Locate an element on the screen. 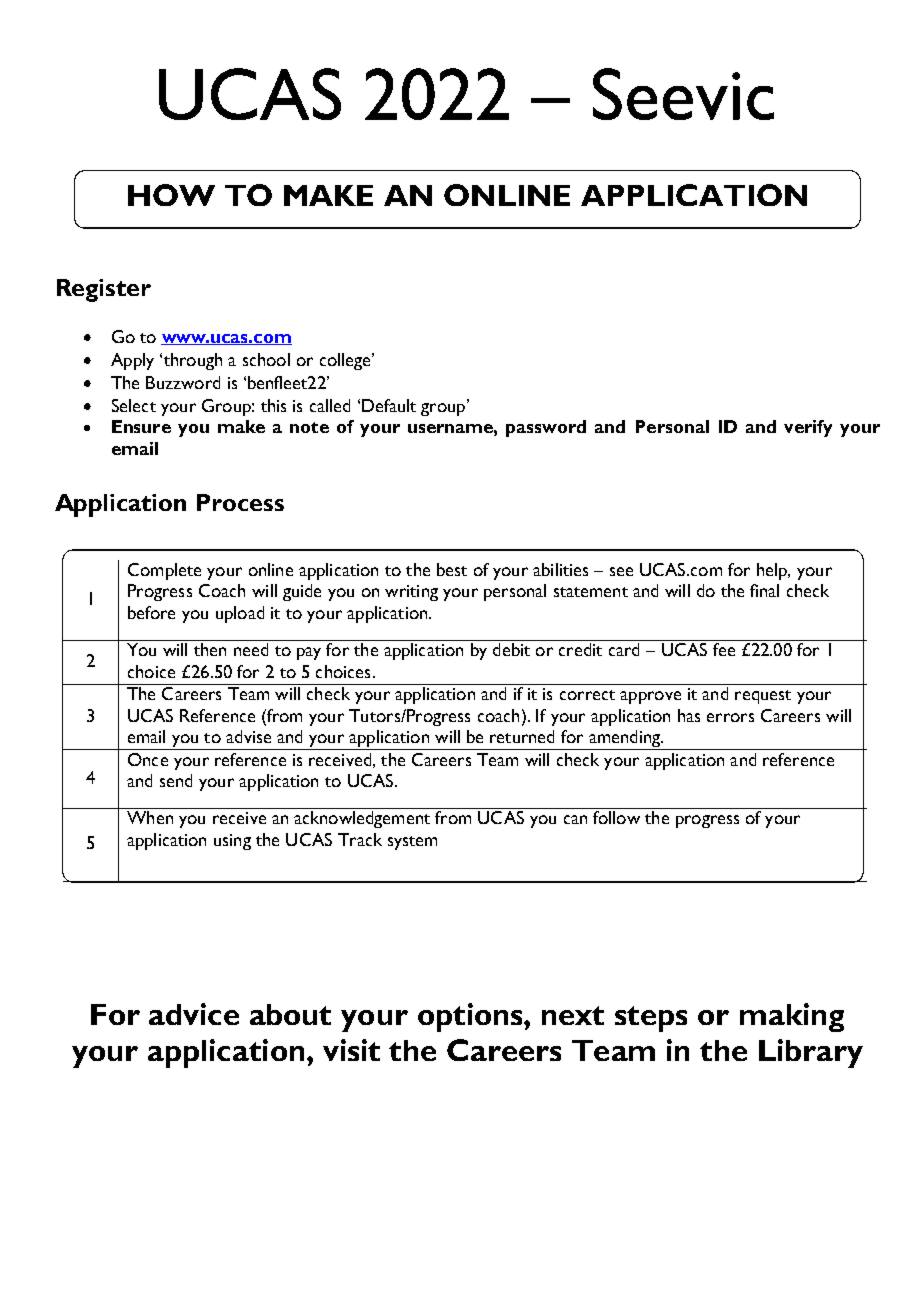 The width and height of the screenshot is (924, 1308). When is located at coordinates (150, 817).
